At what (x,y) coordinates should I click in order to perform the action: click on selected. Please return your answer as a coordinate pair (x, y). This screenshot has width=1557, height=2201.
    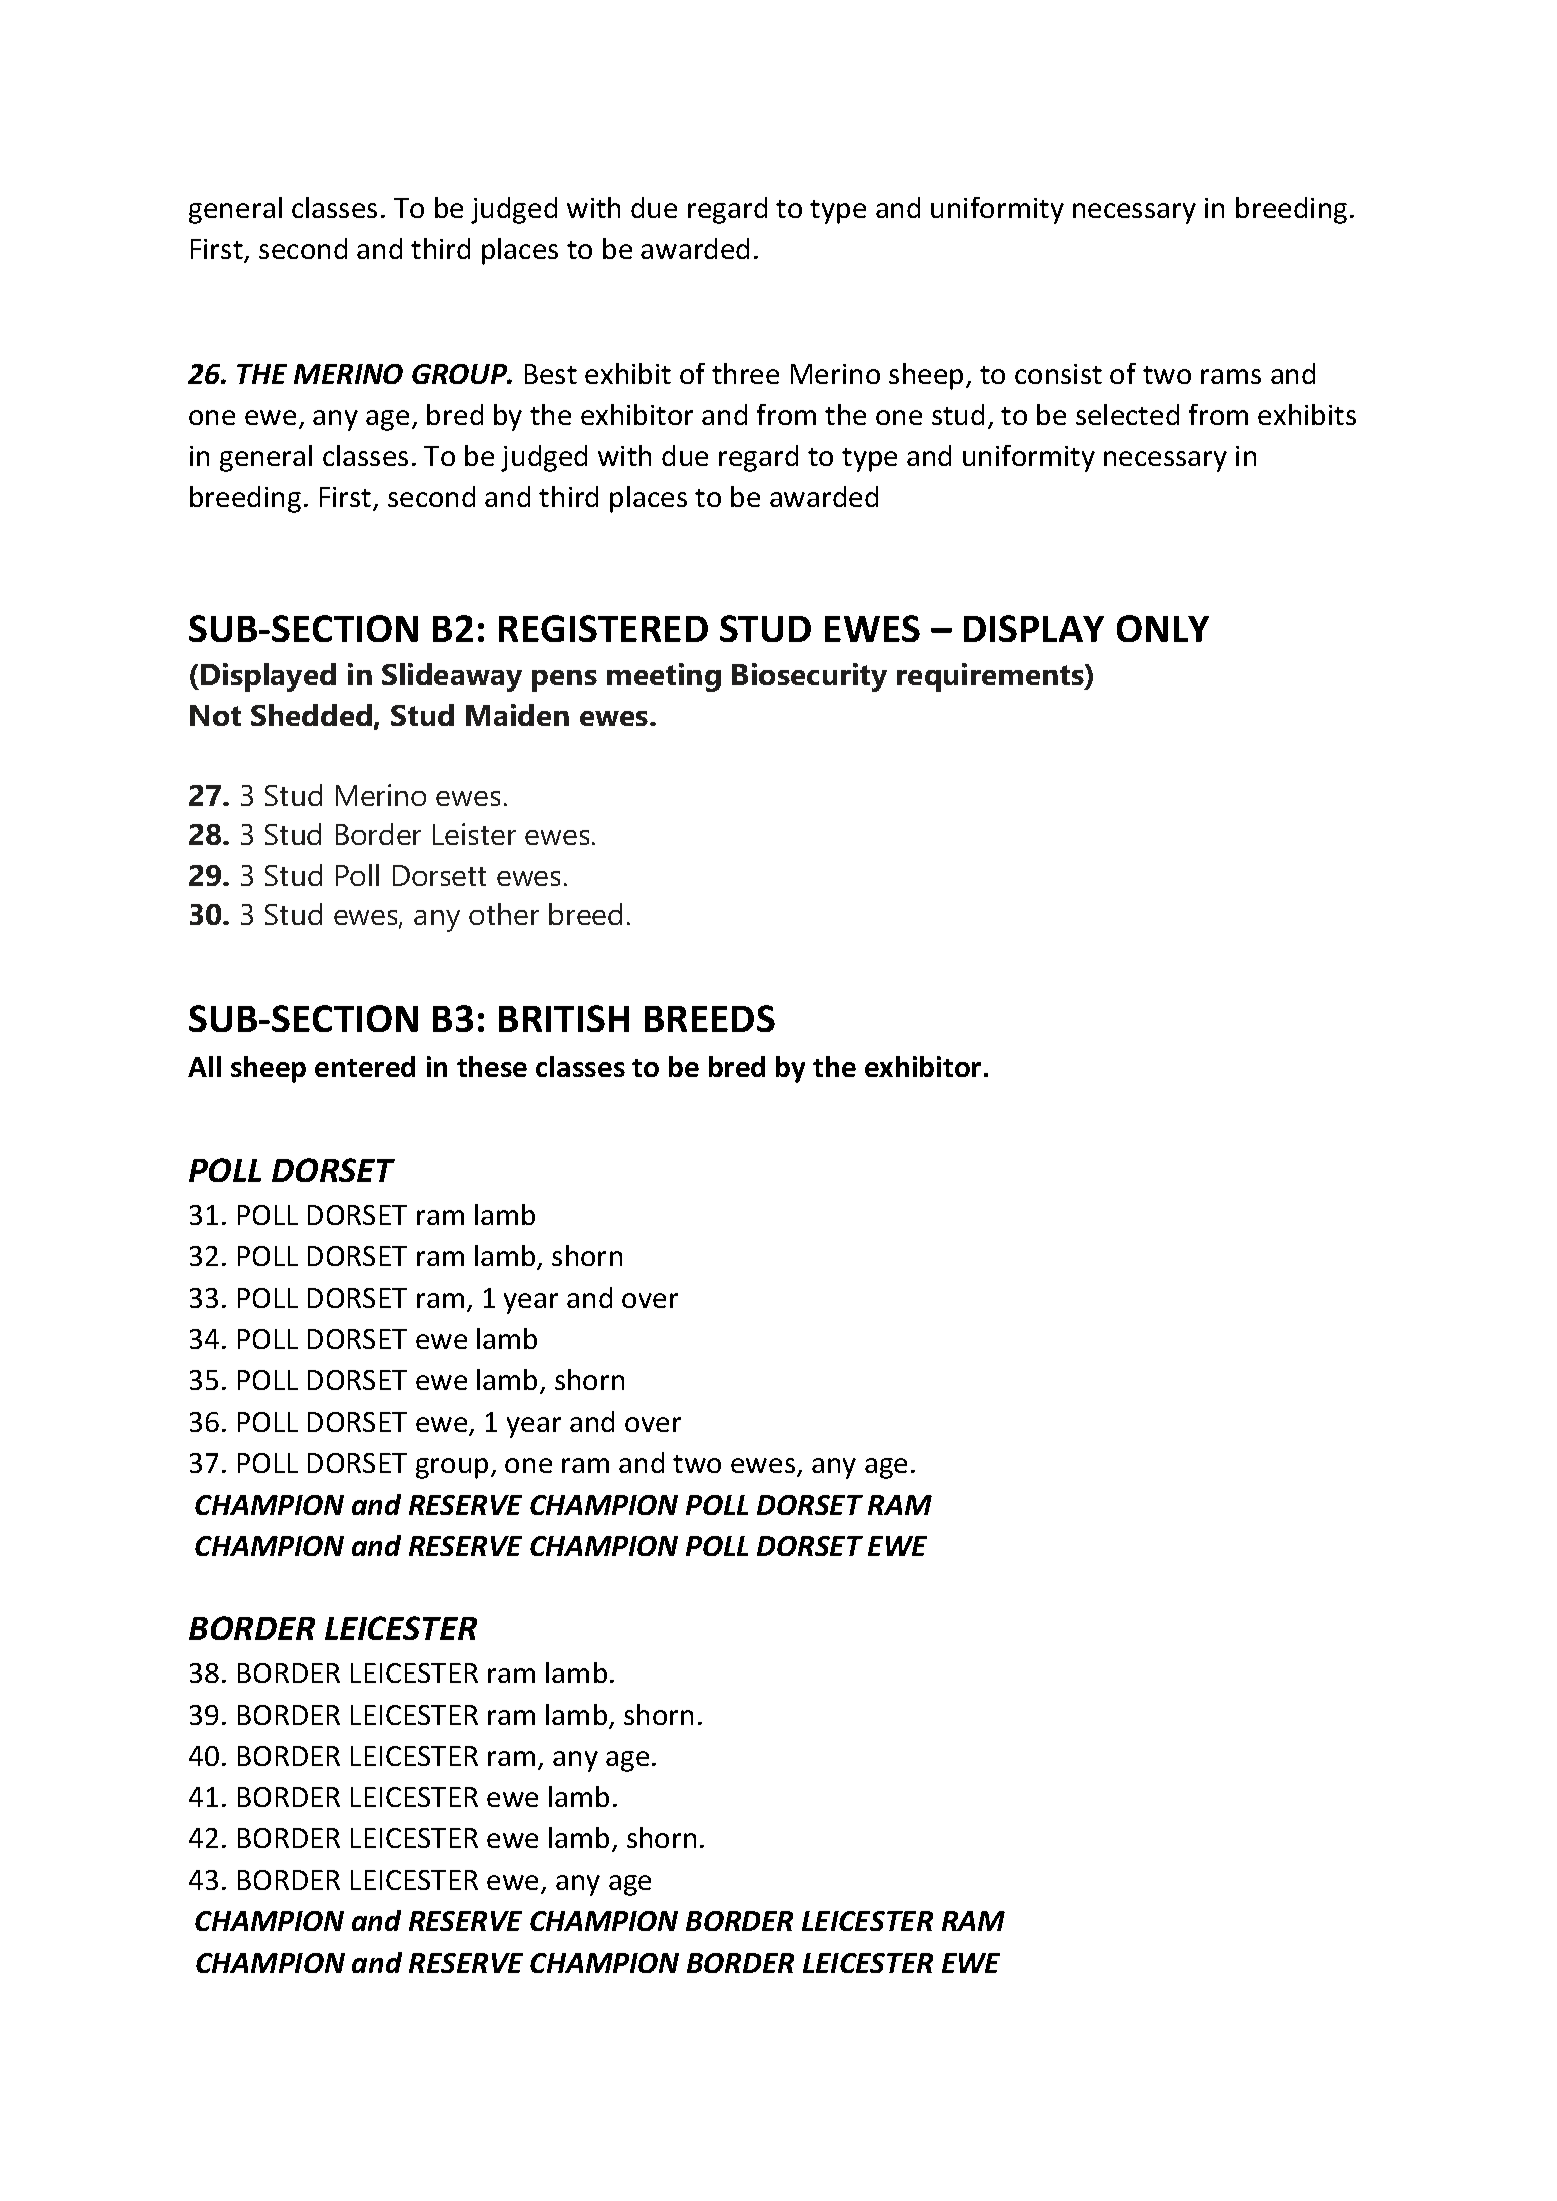
    Looking at the image, I should click on (1127, 414).
